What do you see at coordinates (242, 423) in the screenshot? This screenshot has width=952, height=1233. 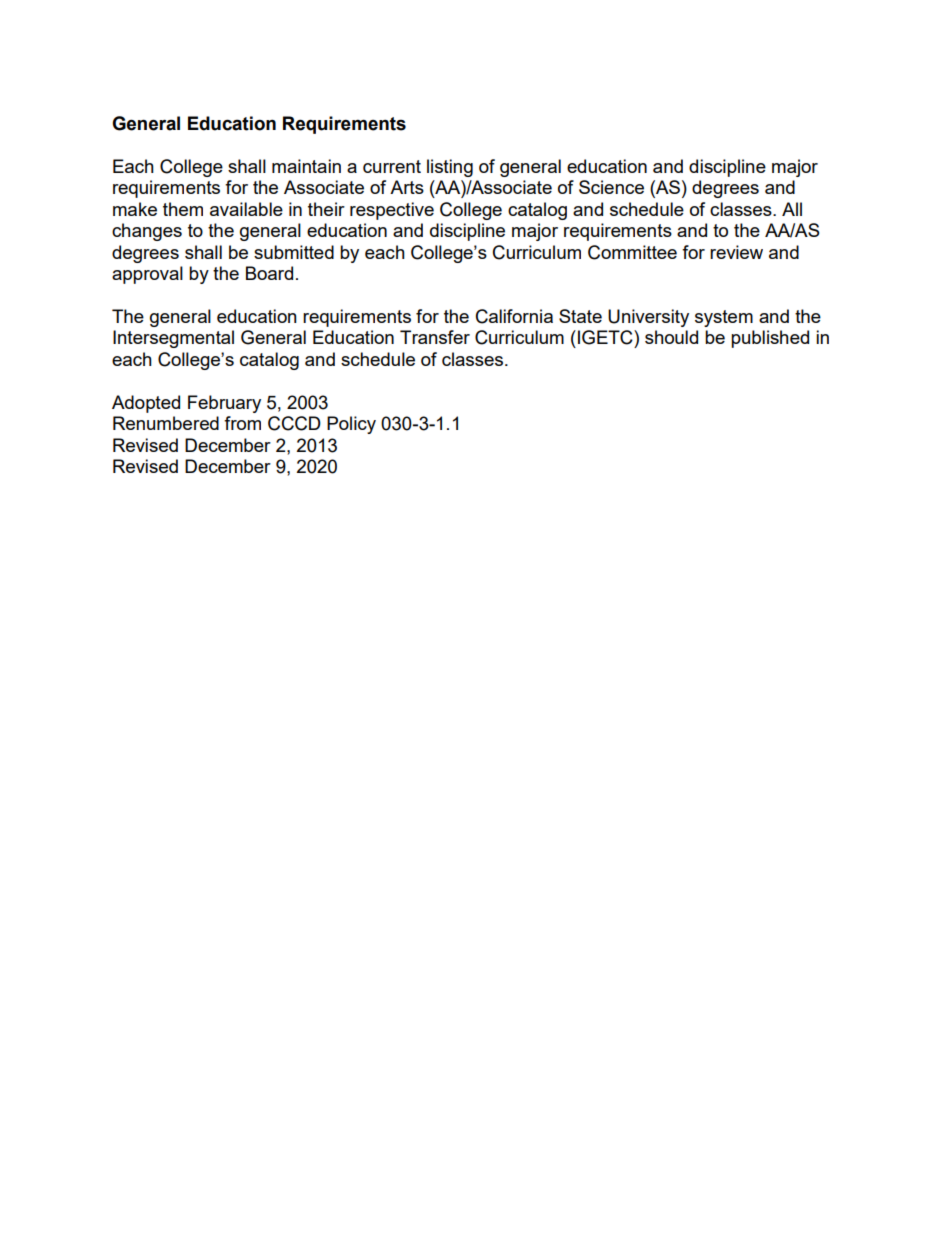 I see `from` at bounding box center [242, 423].
